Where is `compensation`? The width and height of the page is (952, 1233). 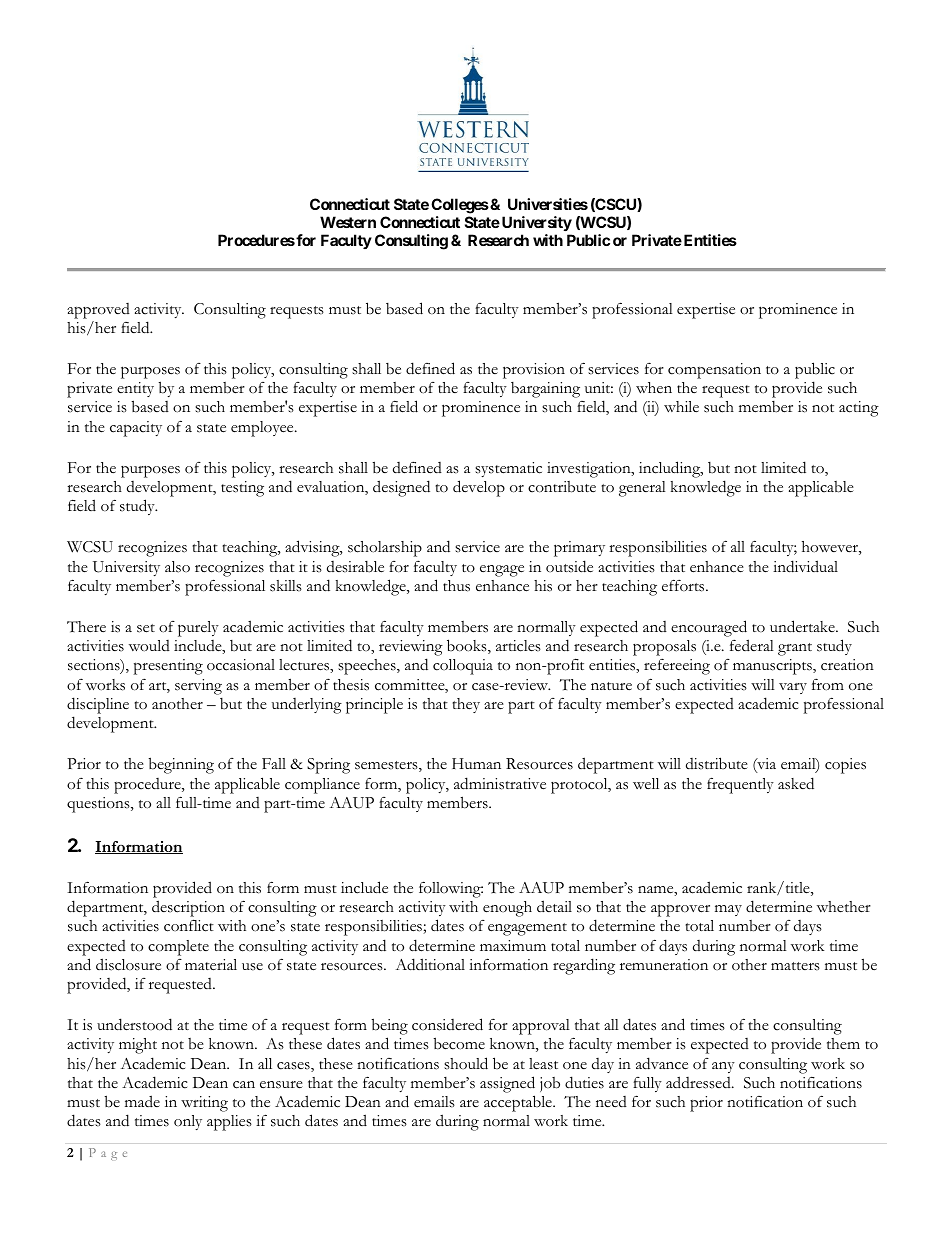 compensation is located at coordinates (714, 371).
